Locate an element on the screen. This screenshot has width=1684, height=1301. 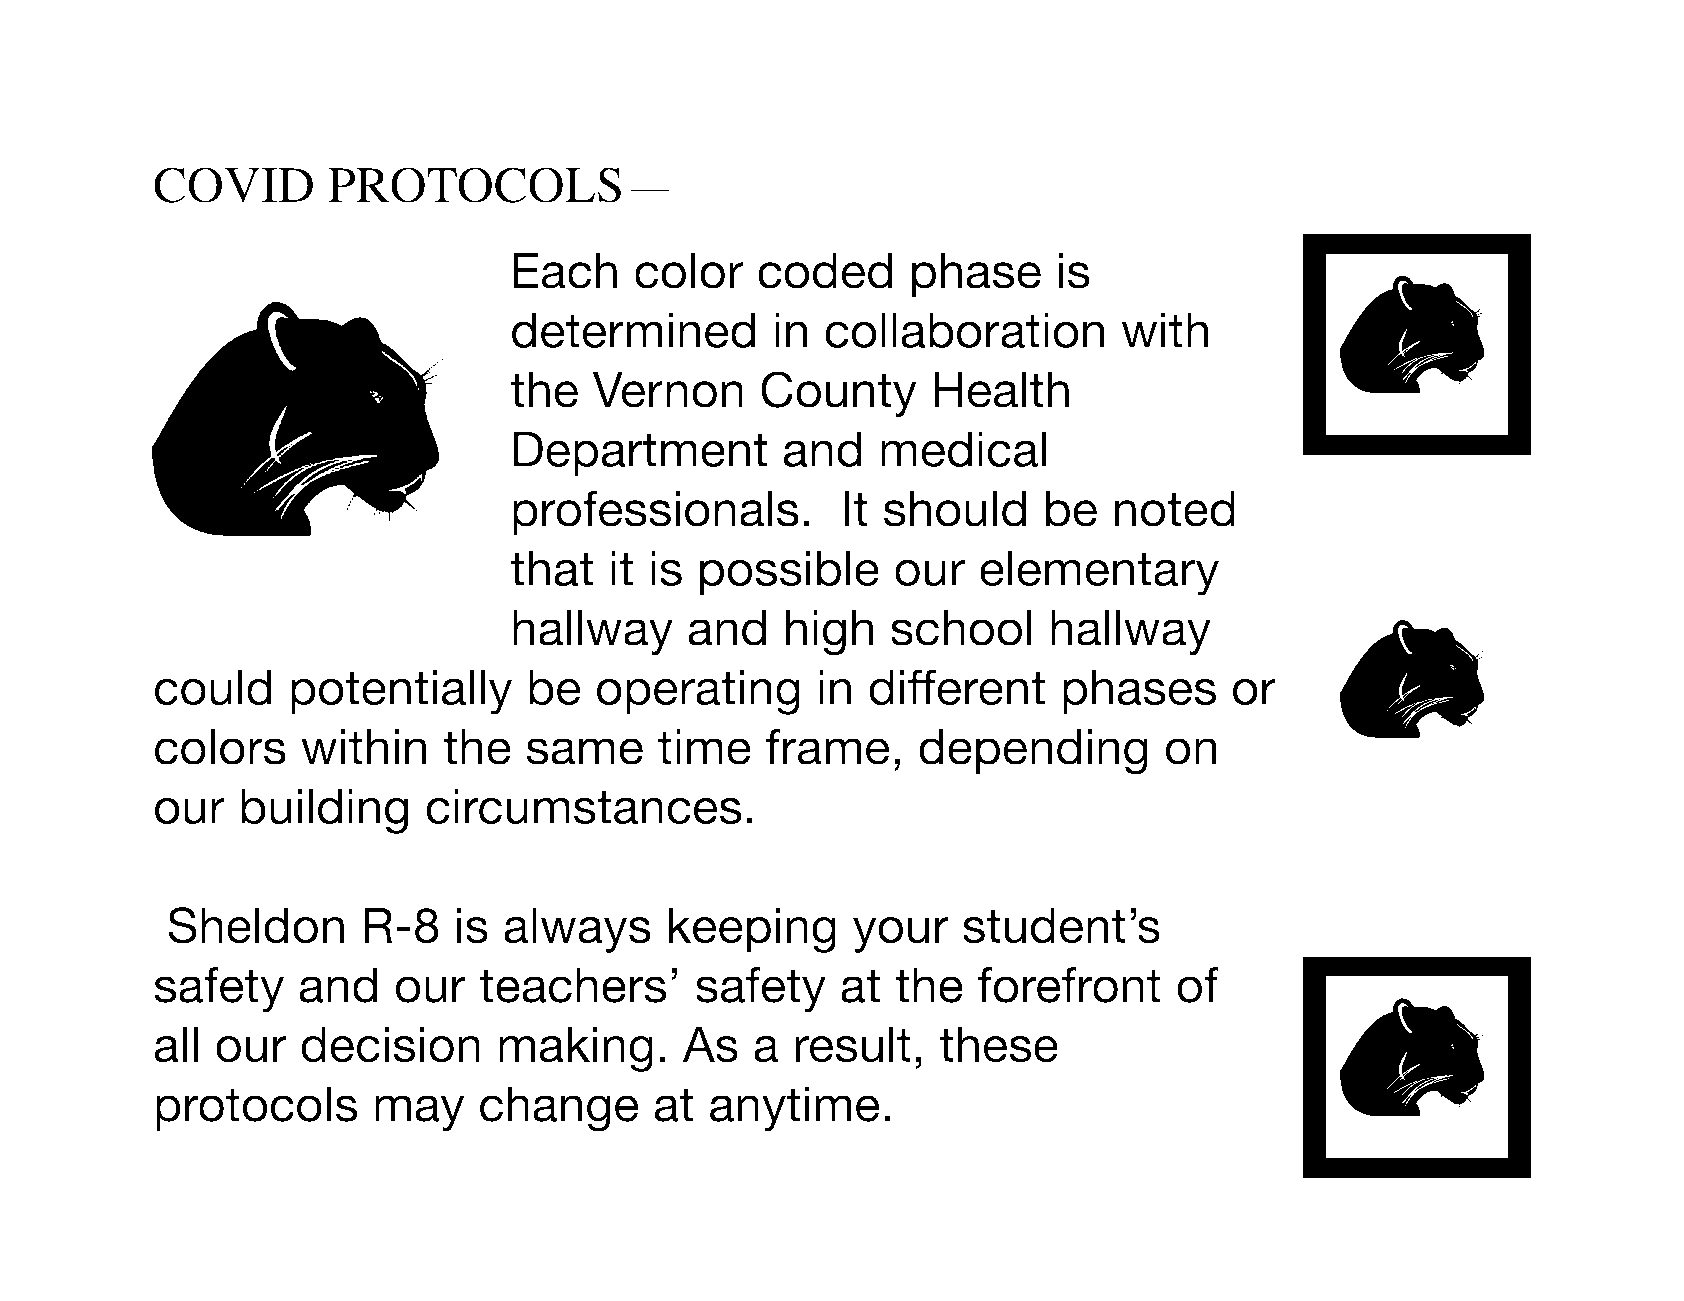
Vernon is located at coordinates (668, 390).
